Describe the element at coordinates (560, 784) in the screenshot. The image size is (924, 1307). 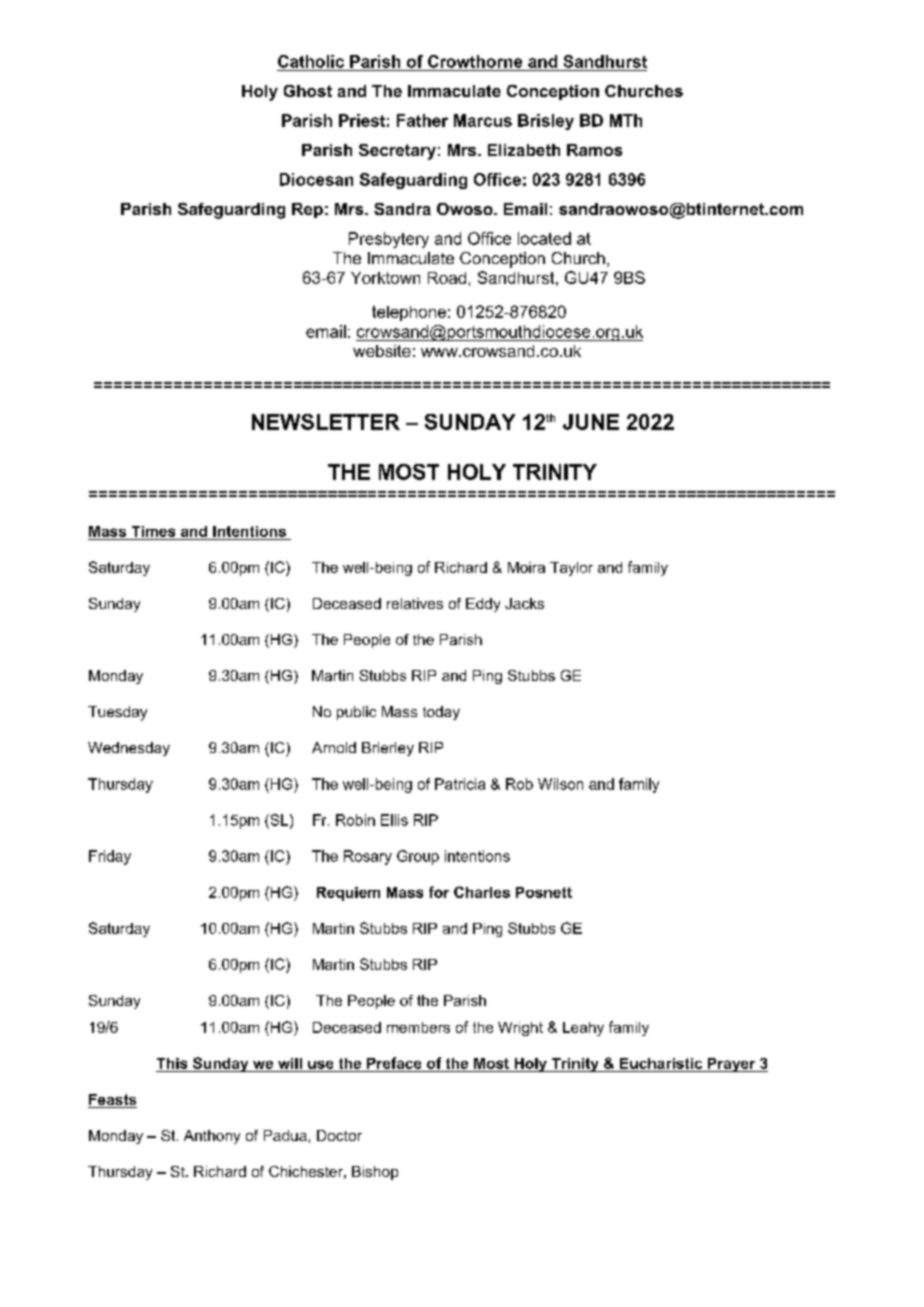
I see `Wilson` at that location.
